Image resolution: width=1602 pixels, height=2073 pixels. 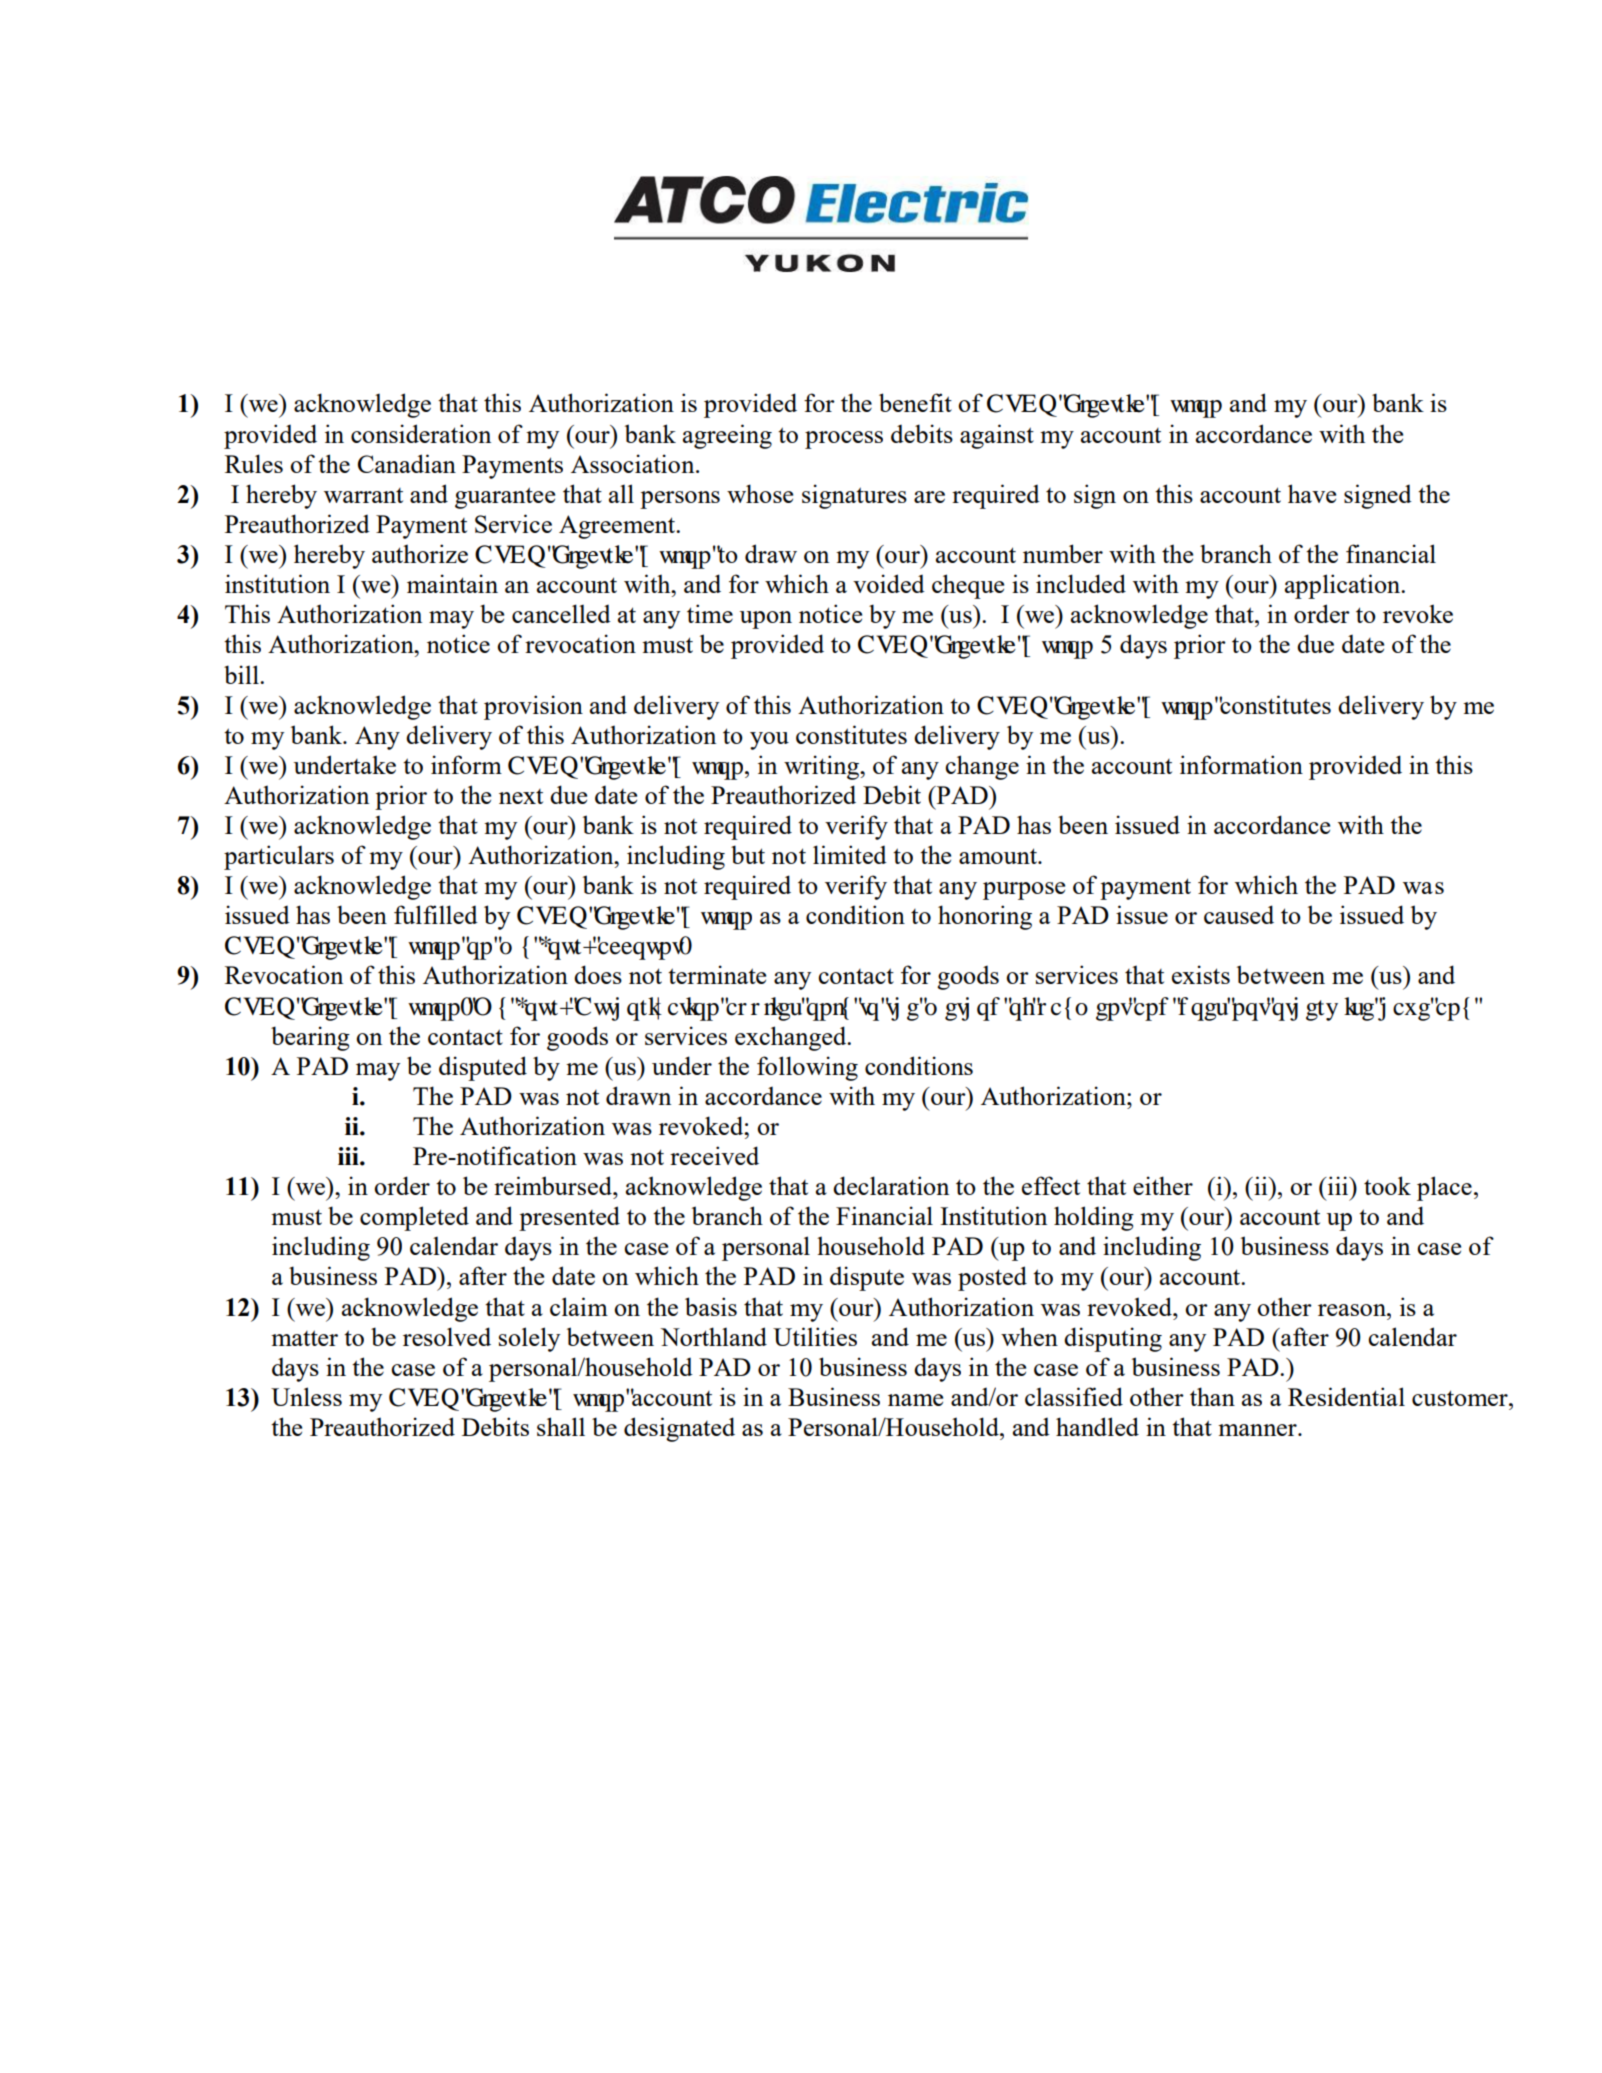 What do you see at coordinates (1312, 493) in the screenshot?
I see `have` at bounding box center [1312, 493].
